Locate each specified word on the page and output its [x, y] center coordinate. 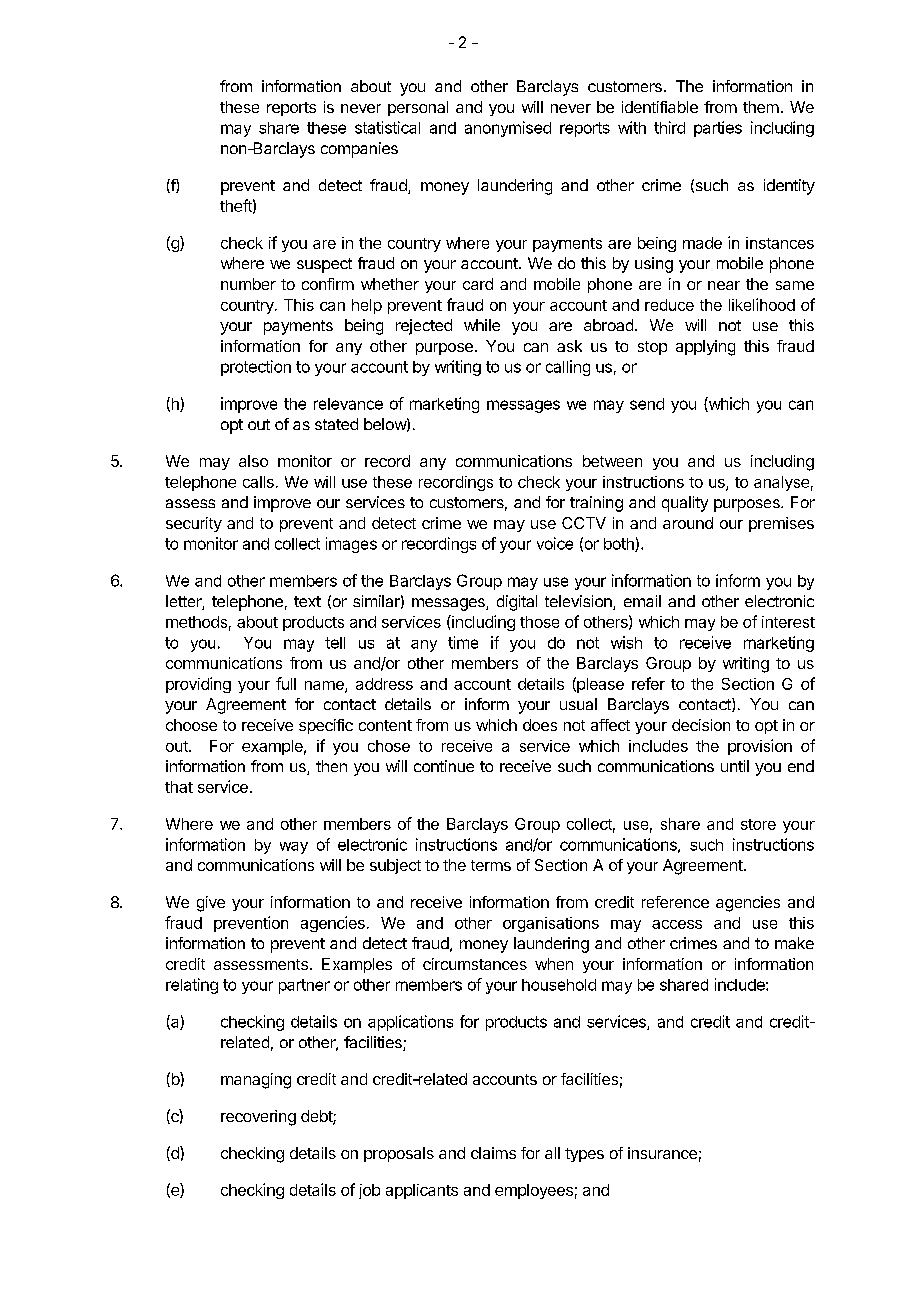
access [677, 924]
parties [718, 129]
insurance [662, 1153]
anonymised [508, 129]
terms [491, 865]
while [482, 325]
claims [493, 1153]
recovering [258, 1118]
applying [705, 348]
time [463, 642]
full [286, 683]
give [211, 904]
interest [788, 622]
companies [359, 150]
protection [256, 368]
